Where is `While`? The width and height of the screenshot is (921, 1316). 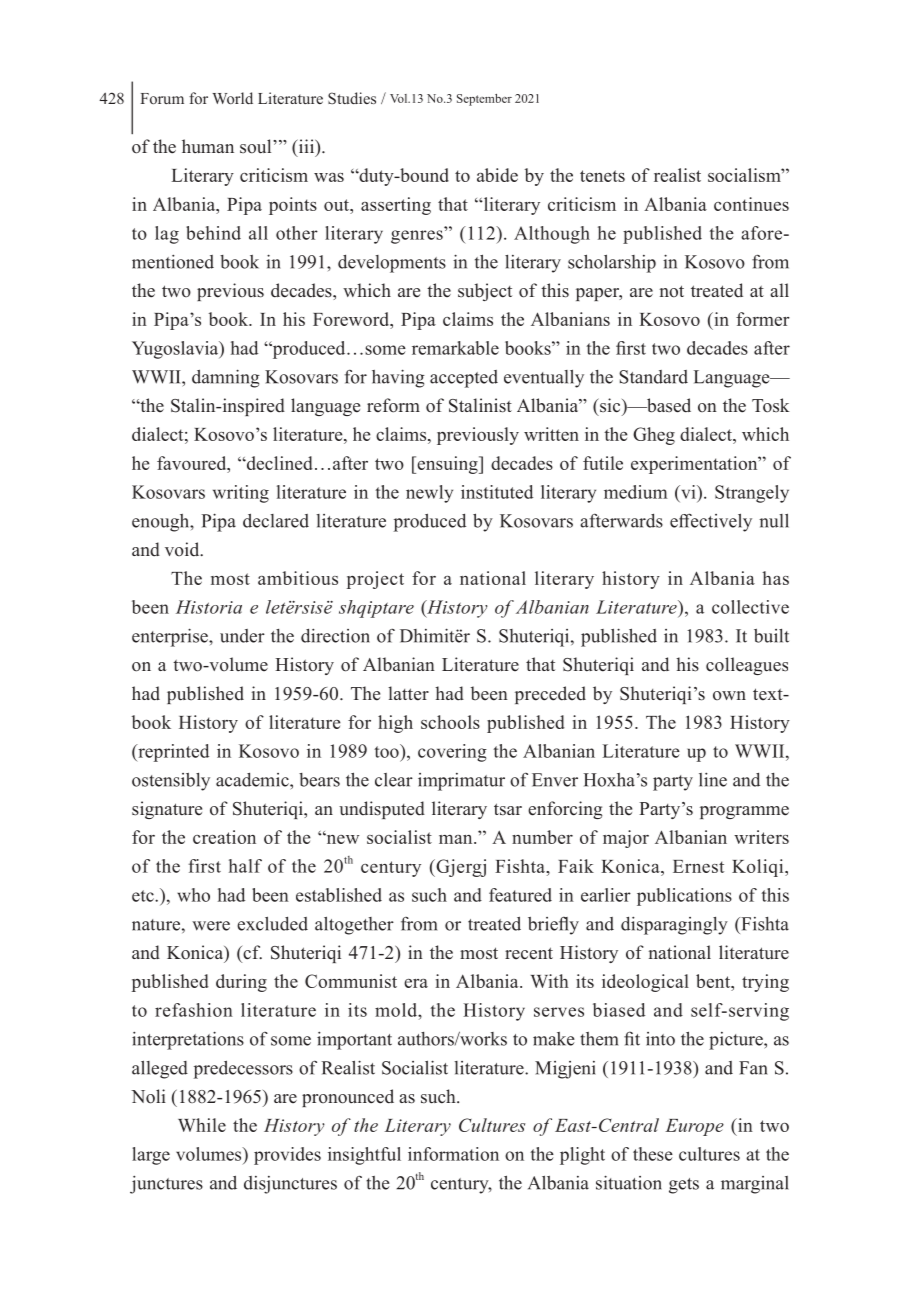 While is located at coordinates (202, 1125).
